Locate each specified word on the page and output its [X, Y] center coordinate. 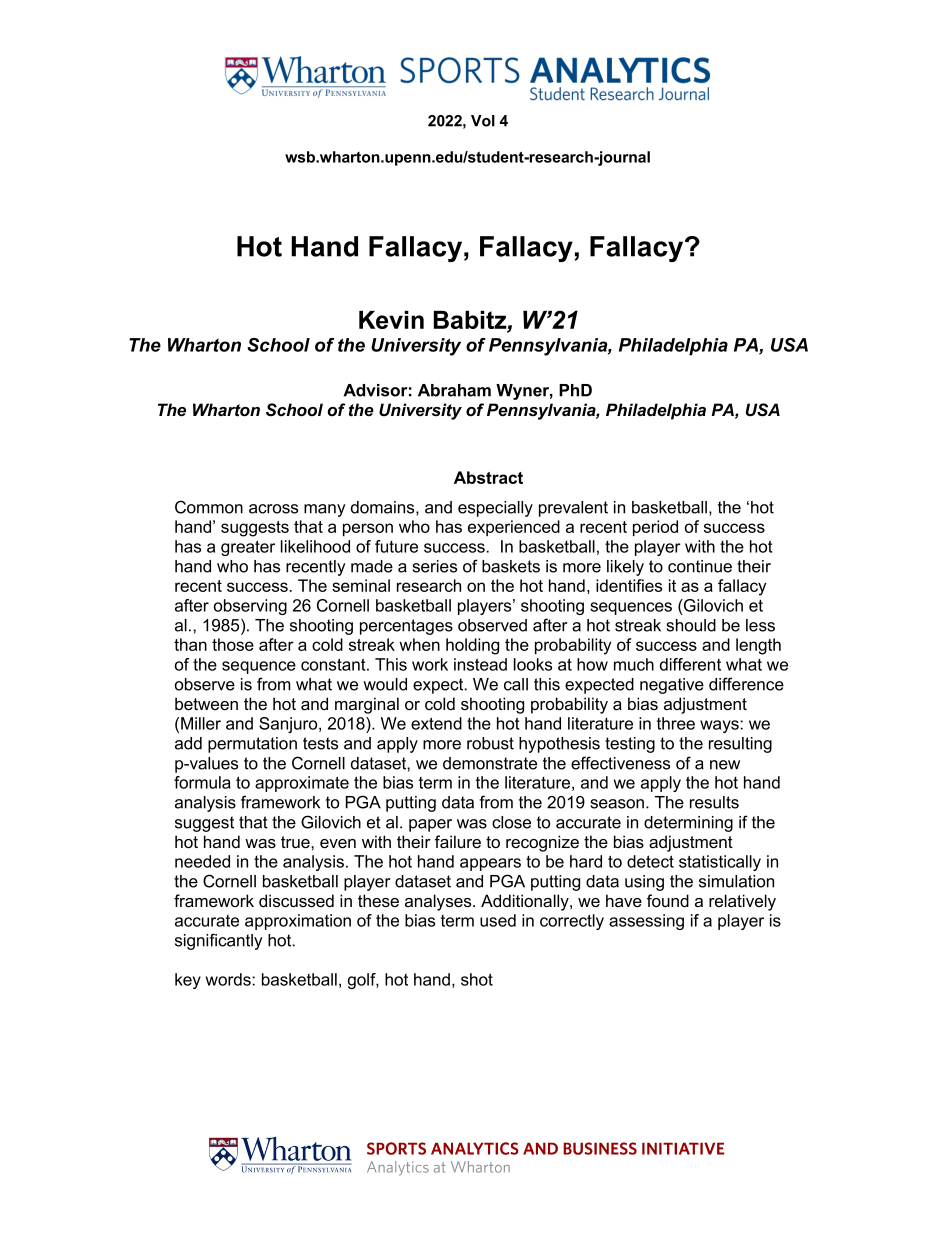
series [434, 566]
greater [248, 548]
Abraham [454, 390]
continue [700, 566]
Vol [483, 121]
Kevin [391, 320]
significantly [219, 941]
